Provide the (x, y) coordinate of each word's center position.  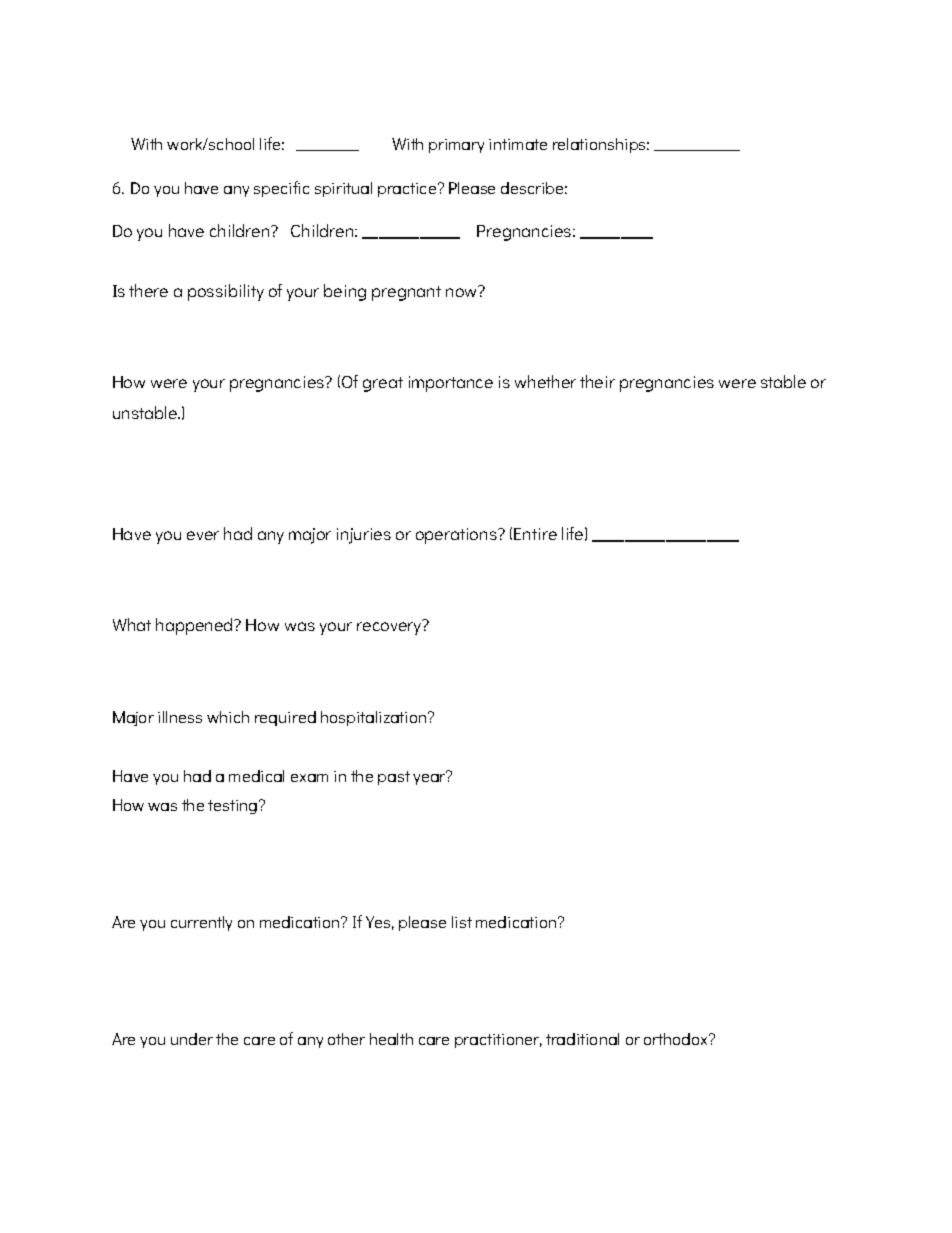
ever (203, 535)
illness (180, 717)
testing (234, 807)
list (462, 922)
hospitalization (375, 718)
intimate (518, 144)
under (192, 1039)
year (430, 778)
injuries (364, 536)
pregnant (406, 293)
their (597, 381)
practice (408, 190)
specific (281, 189)
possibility (226, 292)
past (394, 778)
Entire (535, 534)
